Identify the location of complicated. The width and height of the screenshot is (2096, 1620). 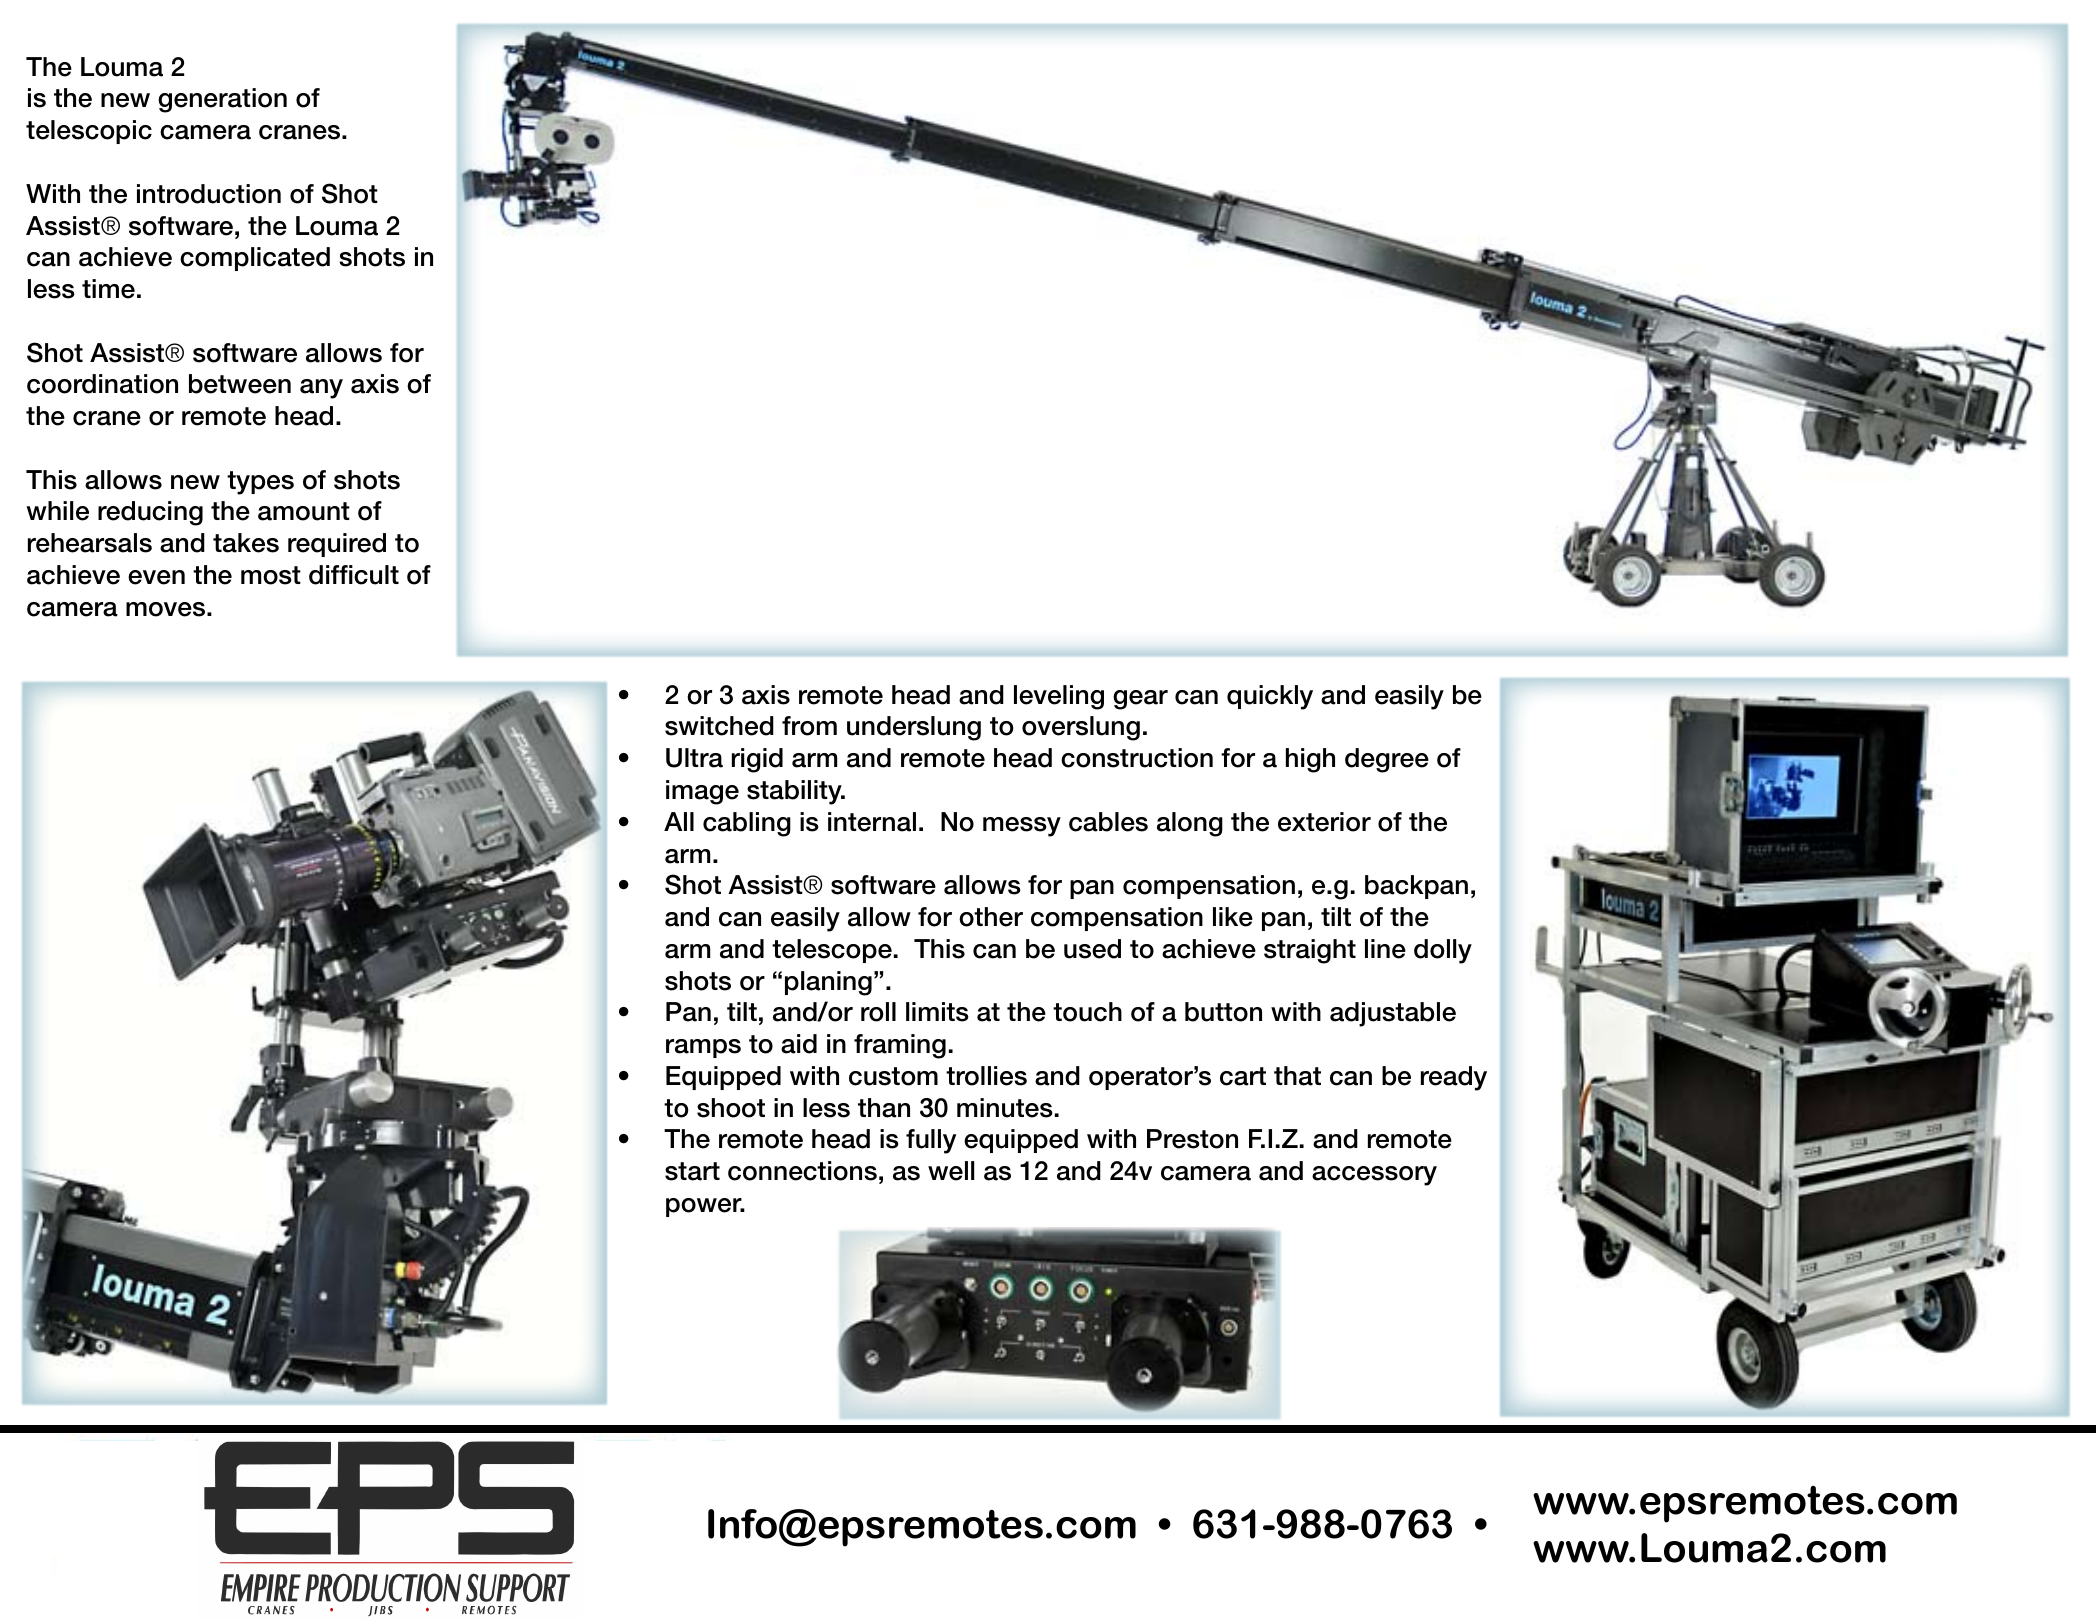
(255, 259).
